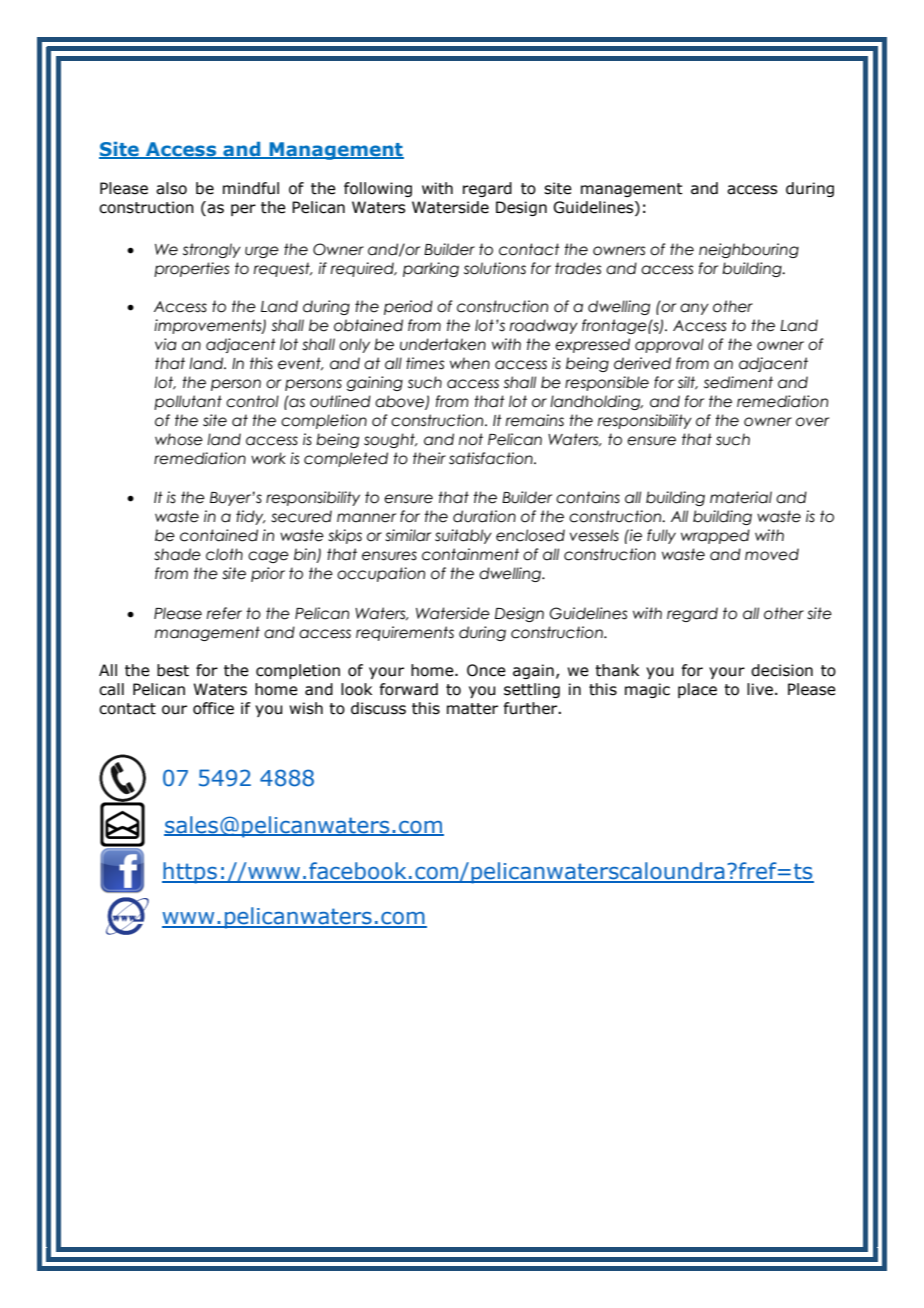 This image has height=1308, width=924. What do you see at coordinates (471, 439) in the image?
I see `not` at bounding box center [471, 439].
